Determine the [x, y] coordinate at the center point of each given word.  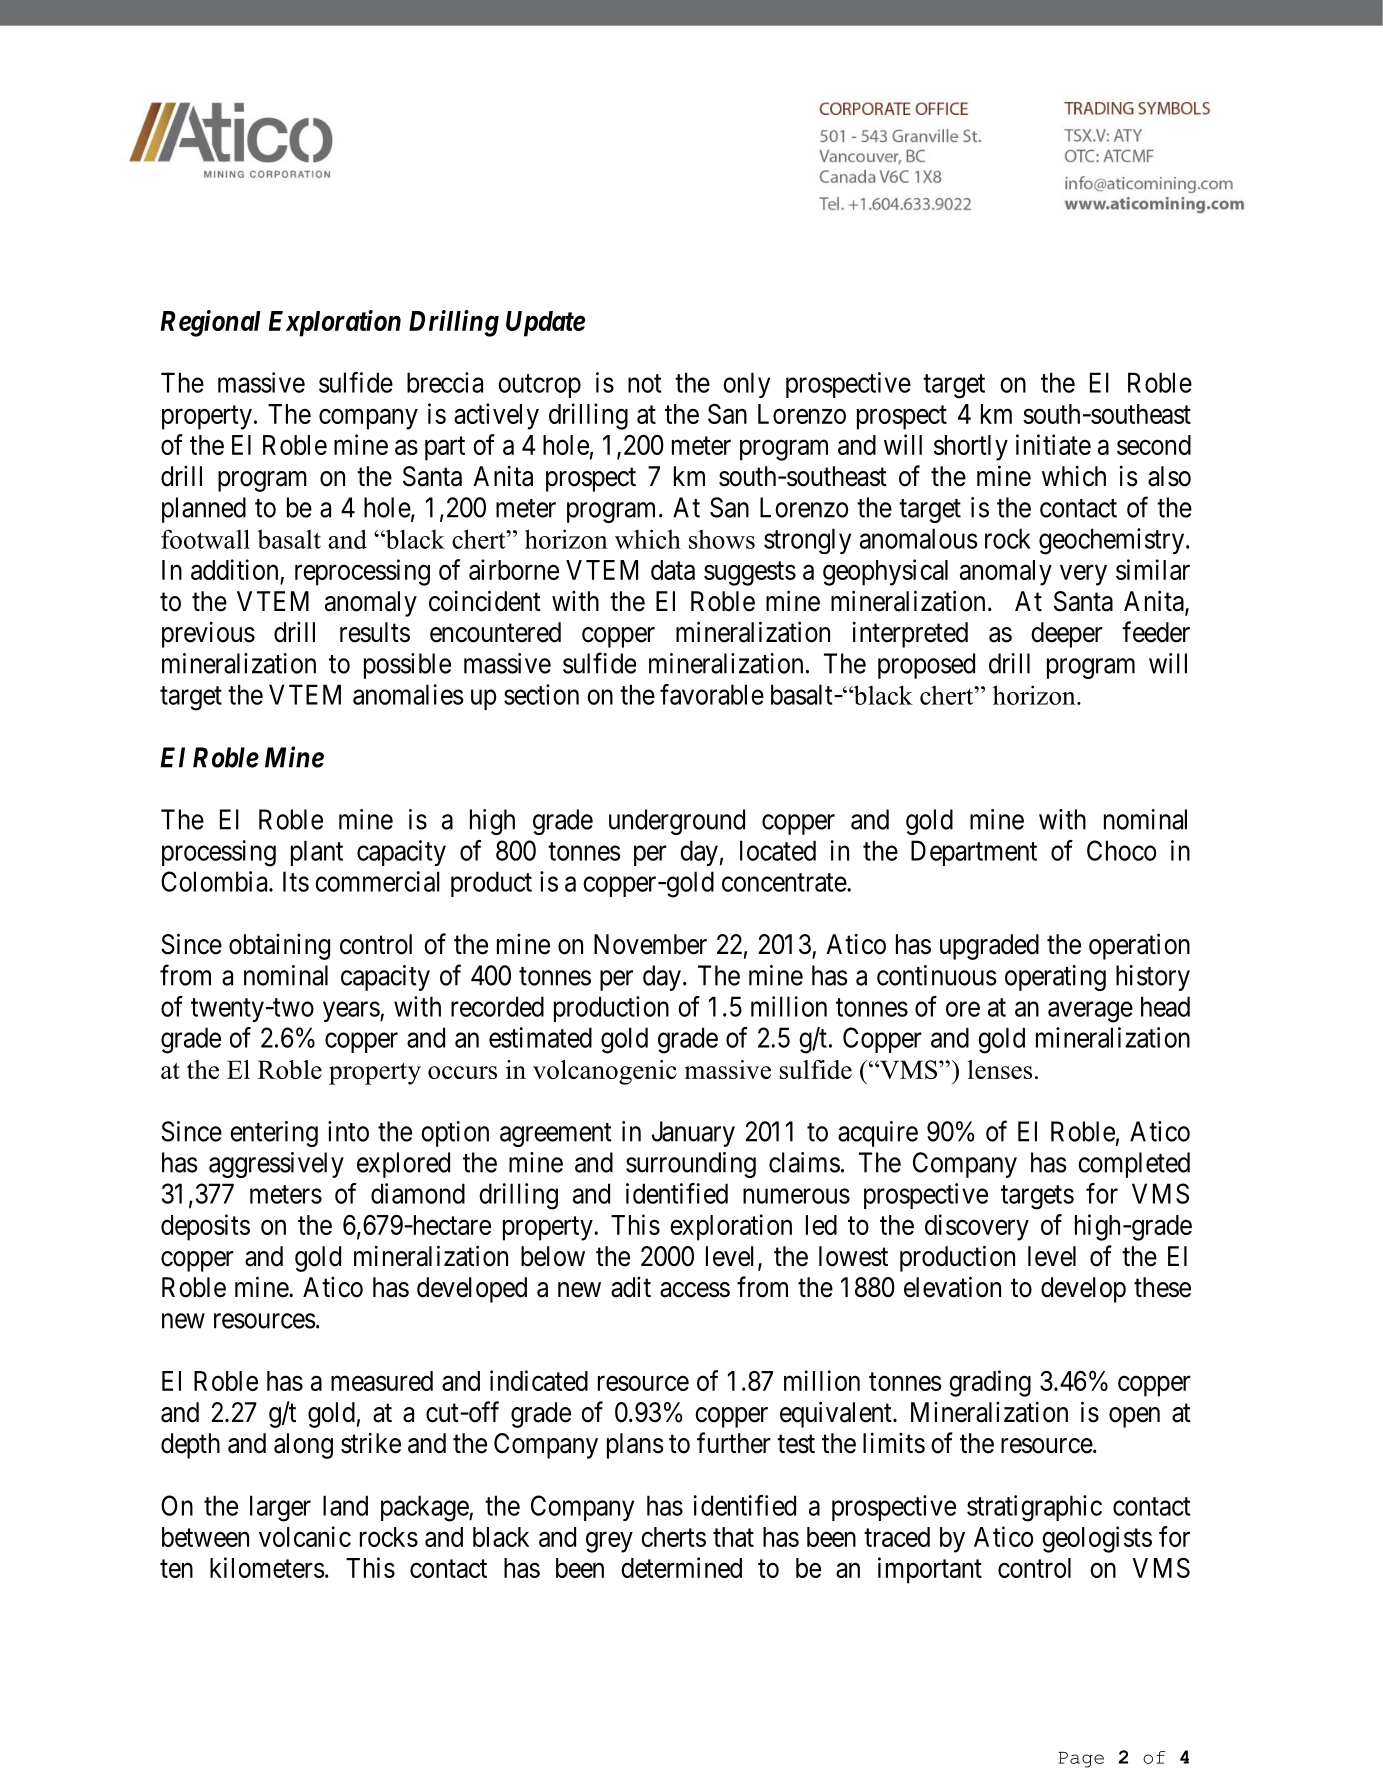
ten [176, 1569]
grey [609, 1542]
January [693, 1134]
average [1090, 1012]
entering [274, 1134]
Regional [211, 323]
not [644, 383]
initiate [1053, 444]
